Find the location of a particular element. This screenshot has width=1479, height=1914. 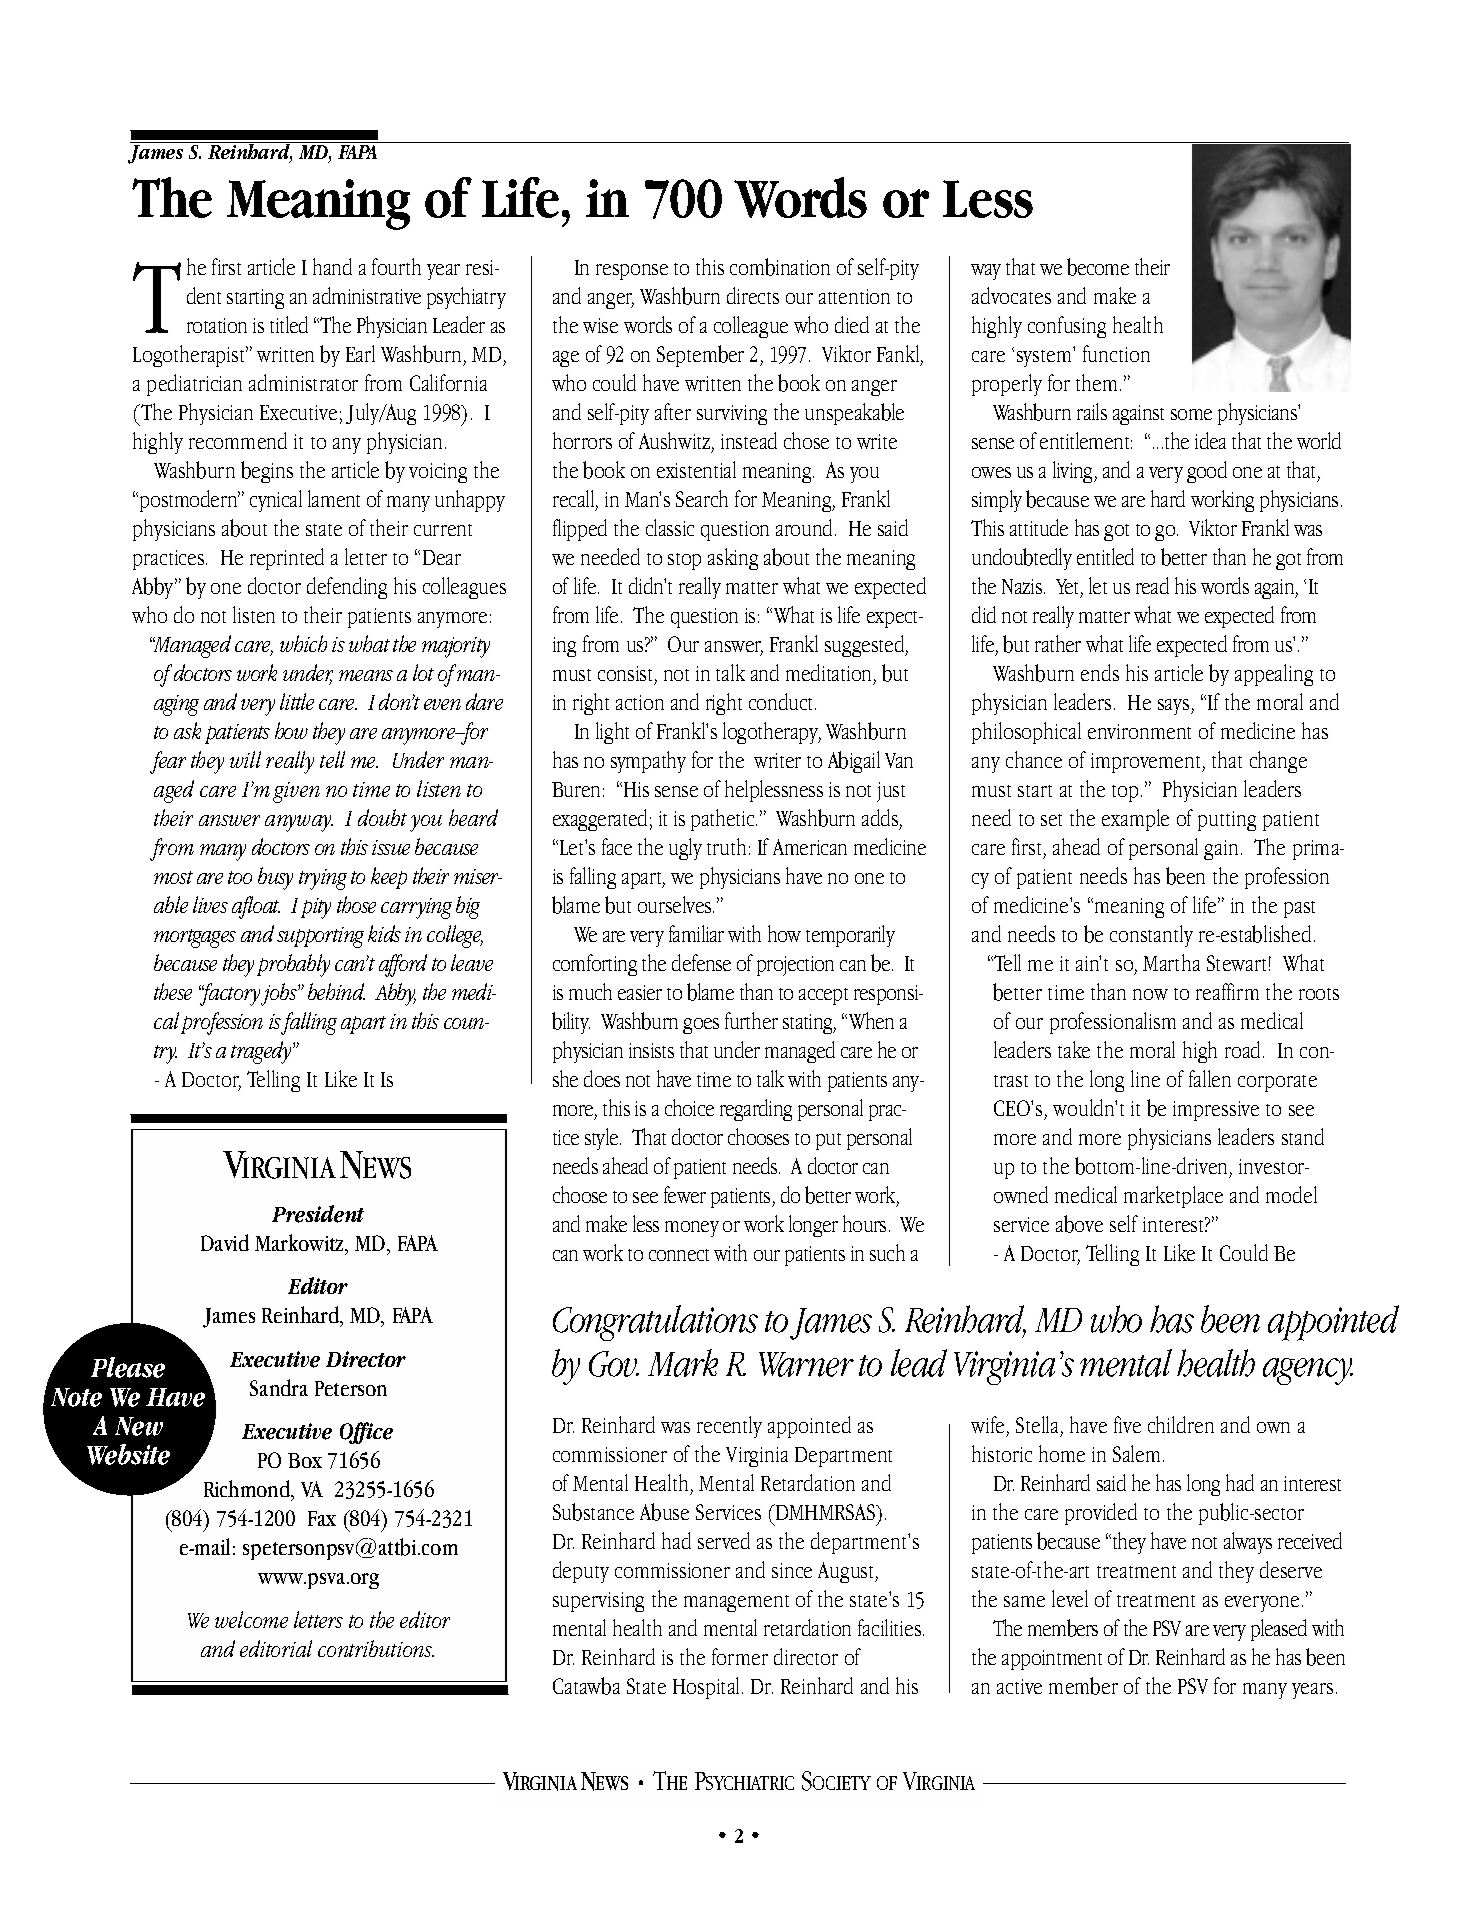

directs is located at coordinates (753, 295).
